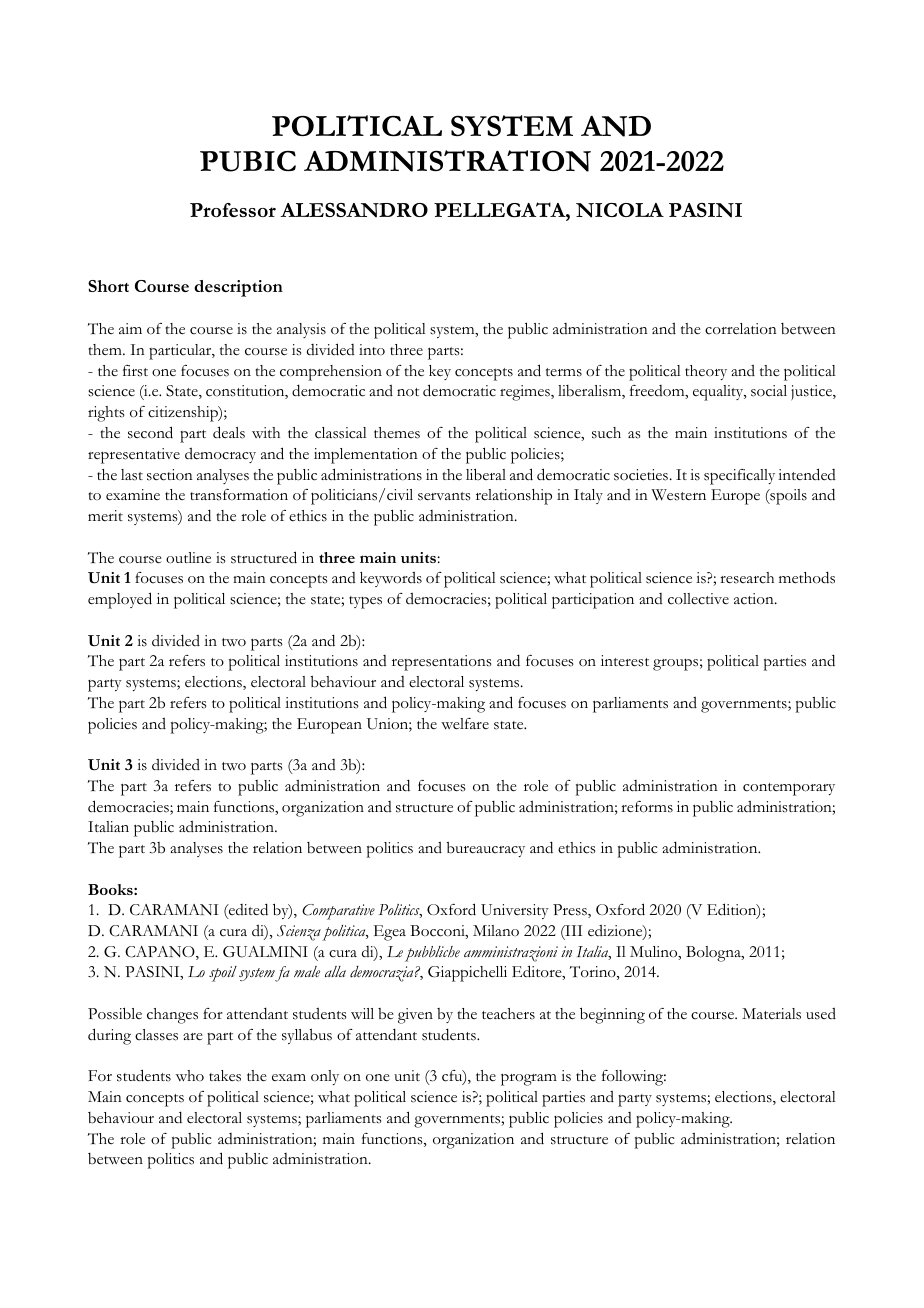 Image resolution: width=924 pixels, height=1308 pixels. What do you see at coordinates (442, 663) in the image?
I see `representations` at bounding box center [442, 663].
